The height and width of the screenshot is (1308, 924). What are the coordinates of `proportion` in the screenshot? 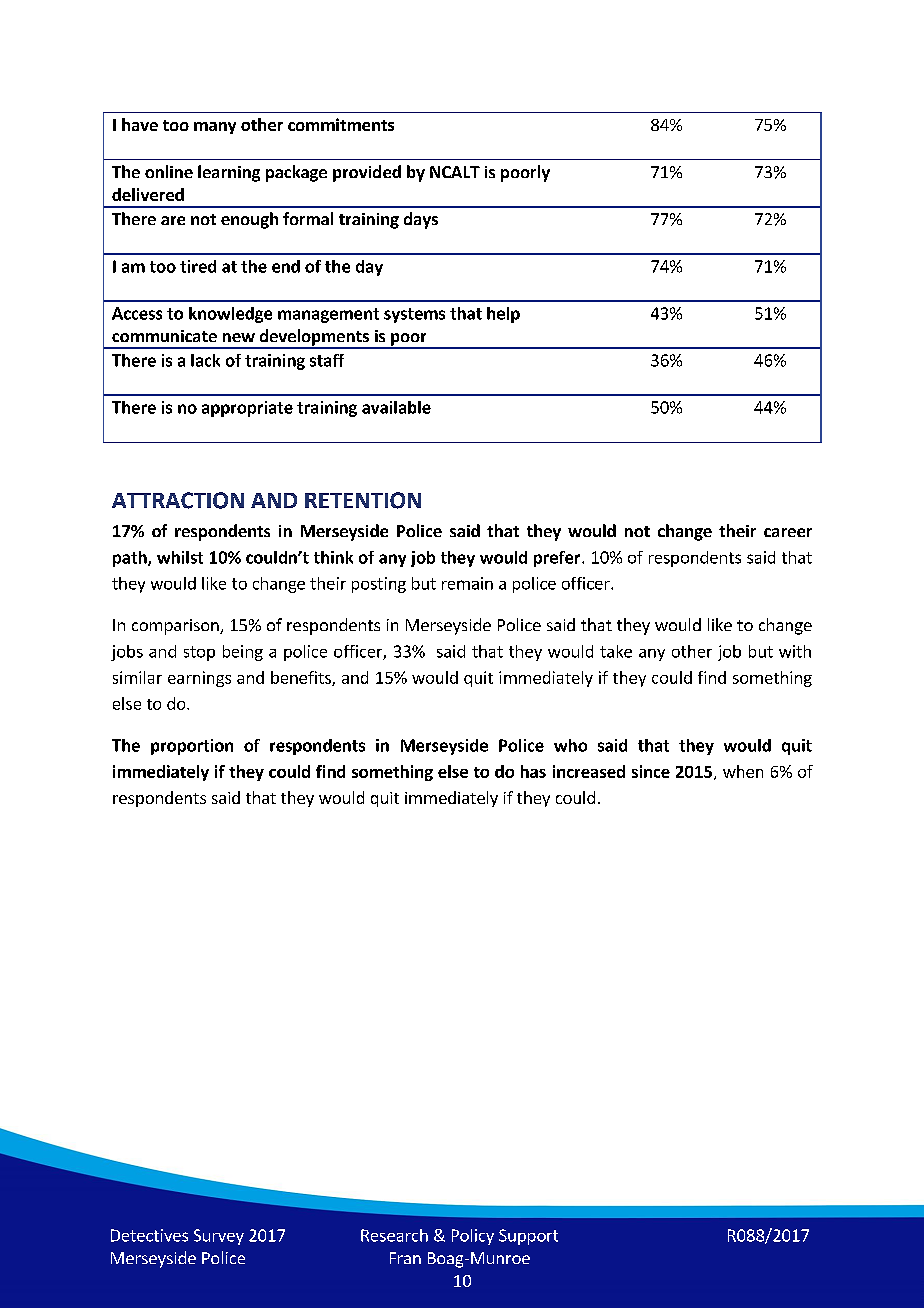 It's located at (192, 747).
